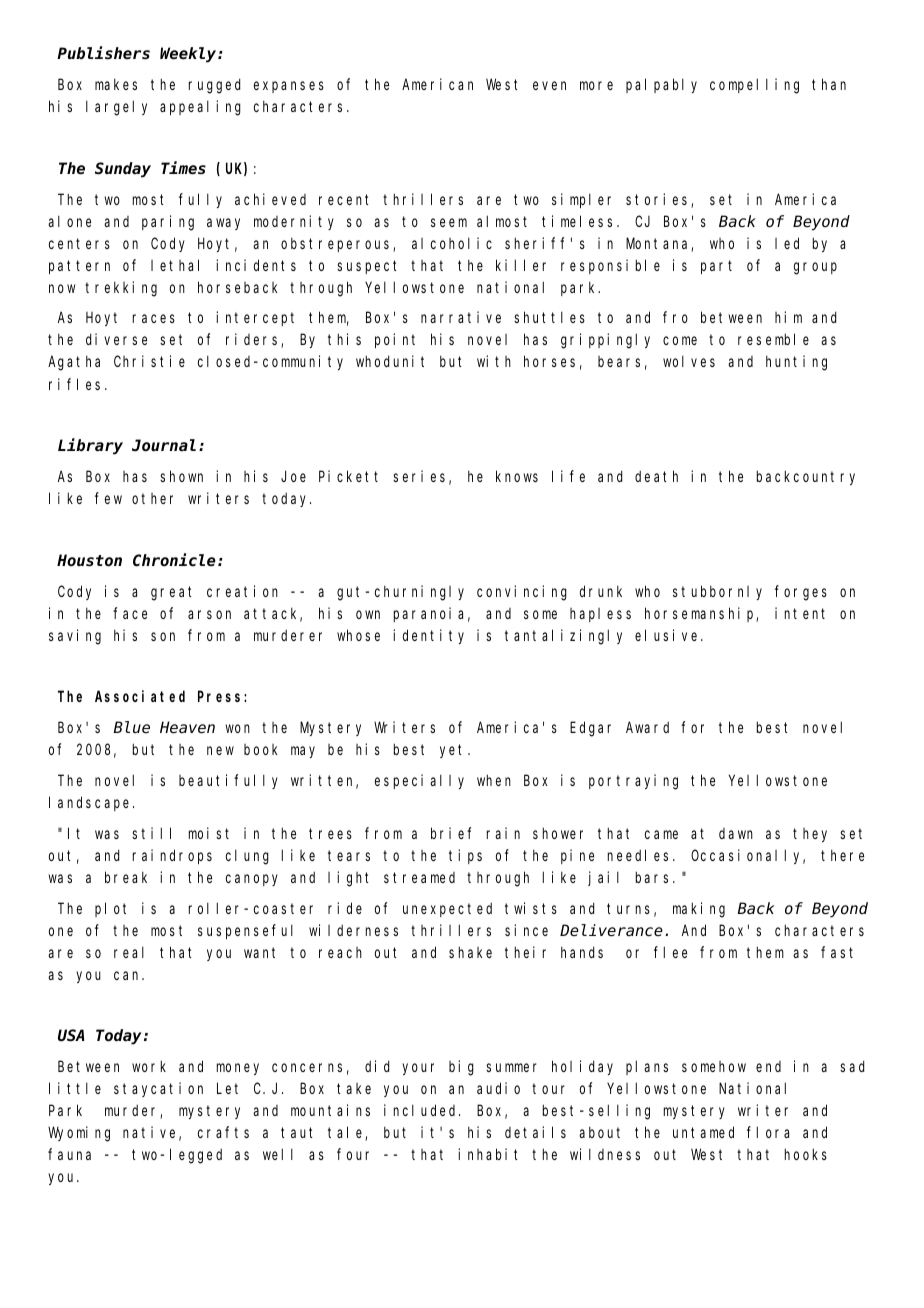  I want to click on Journal, so click(164, 445).
